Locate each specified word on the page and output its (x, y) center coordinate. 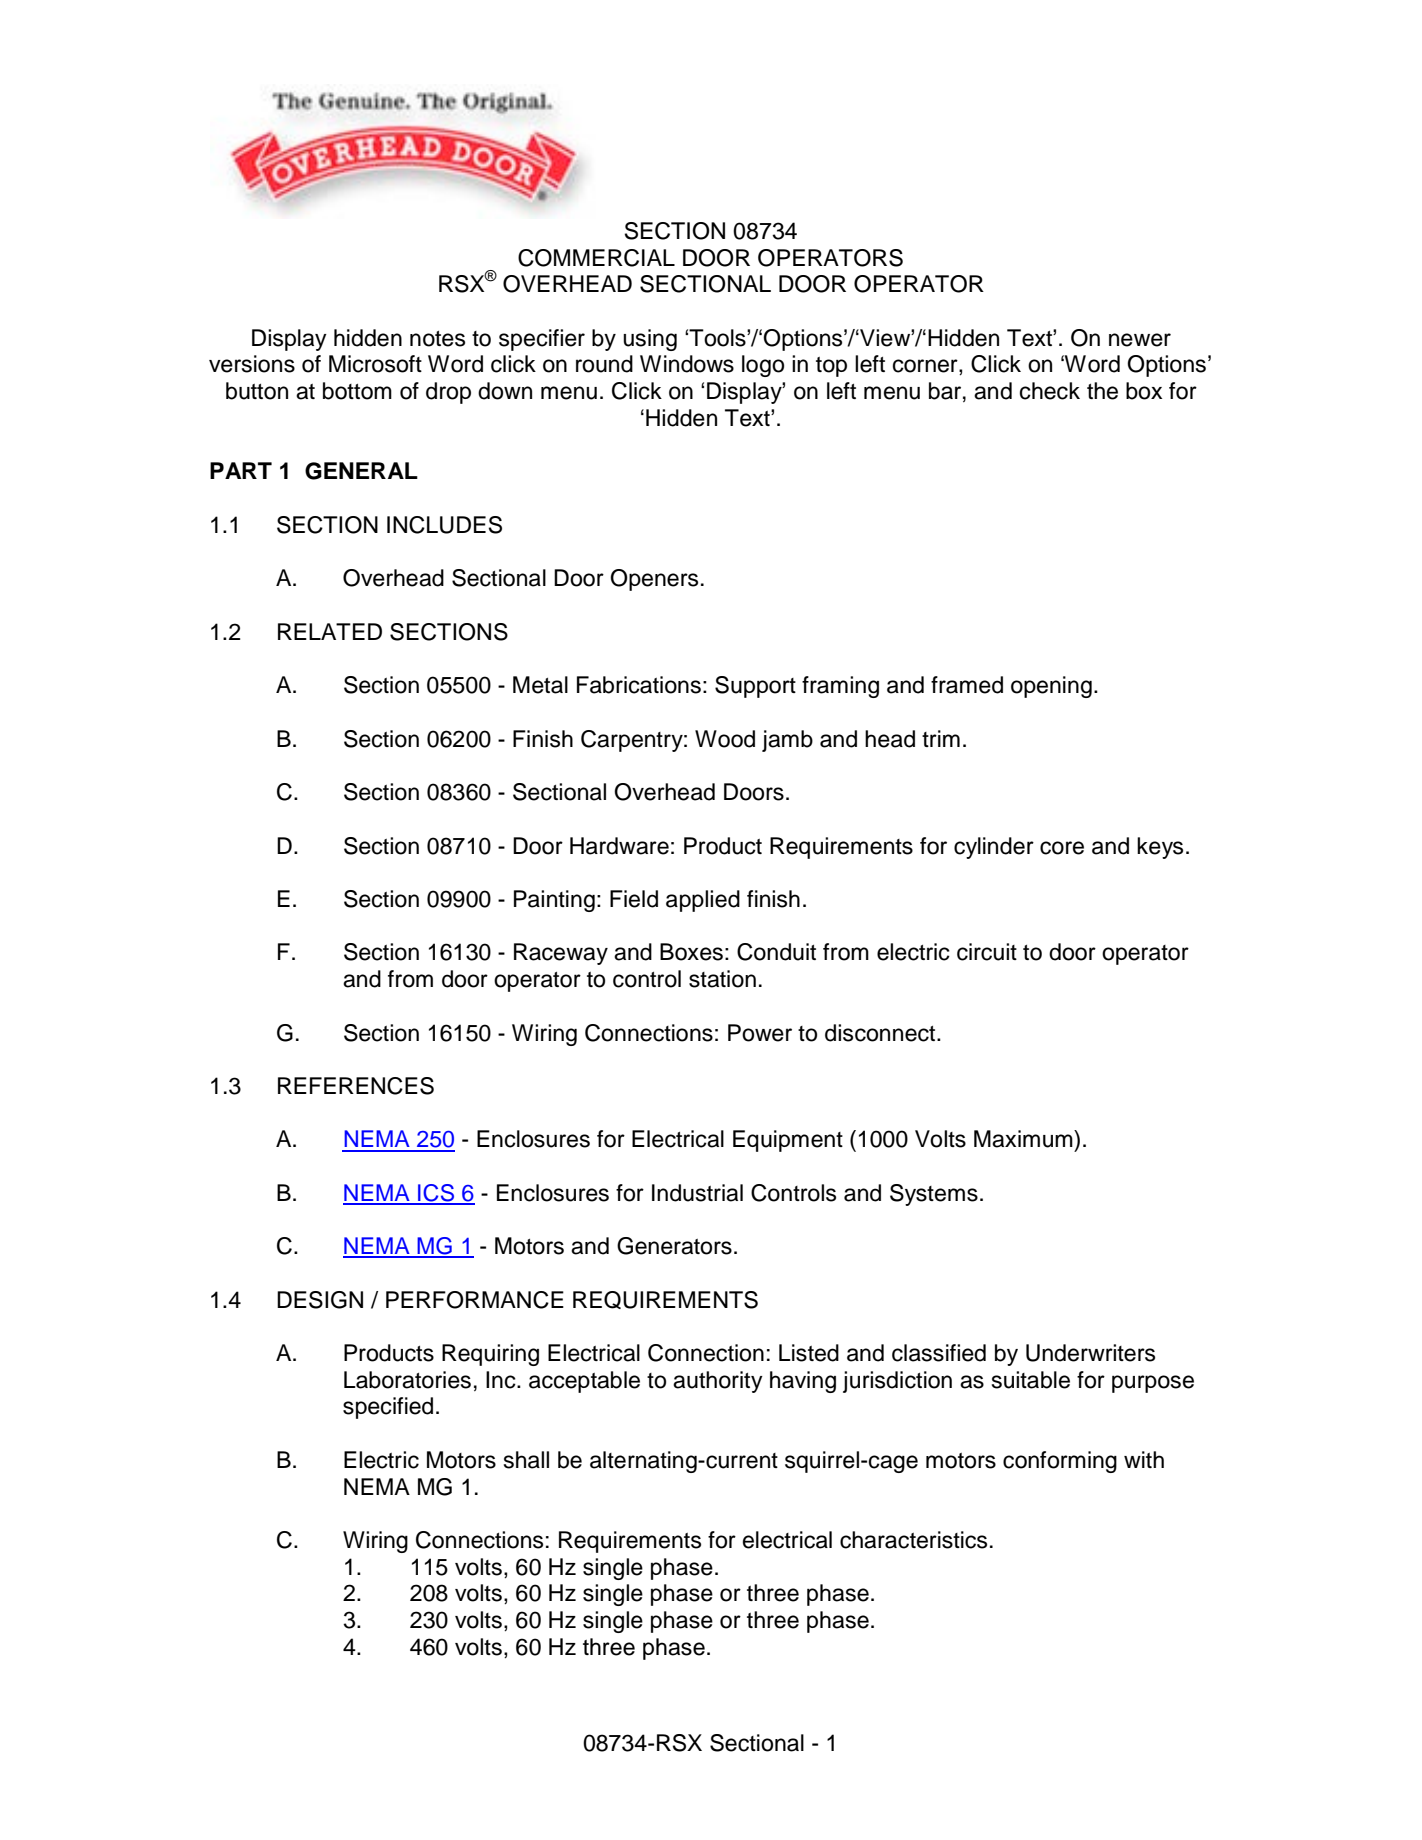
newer (1140, 340)
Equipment (788, 1141)
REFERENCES (356, 1086)
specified (388, 1408)
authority (718, 1382)
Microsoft (375, 364)
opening (1051, 687)
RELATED (330, 631)
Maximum (1024, 1139)
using (650, 340)
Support (755, 687)
